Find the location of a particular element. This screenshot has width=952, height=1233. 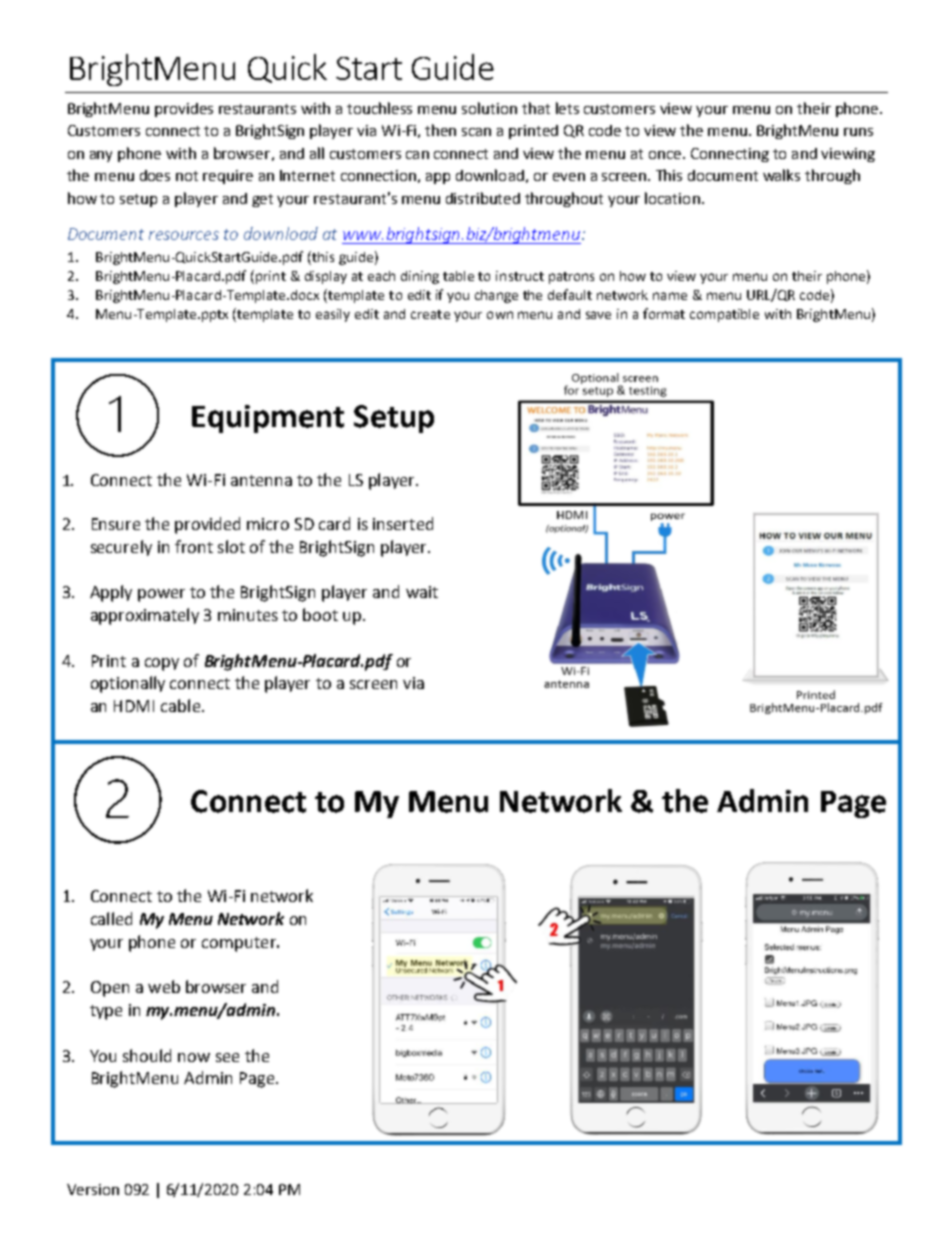

Equipment is located at coordinates (268, 419).
